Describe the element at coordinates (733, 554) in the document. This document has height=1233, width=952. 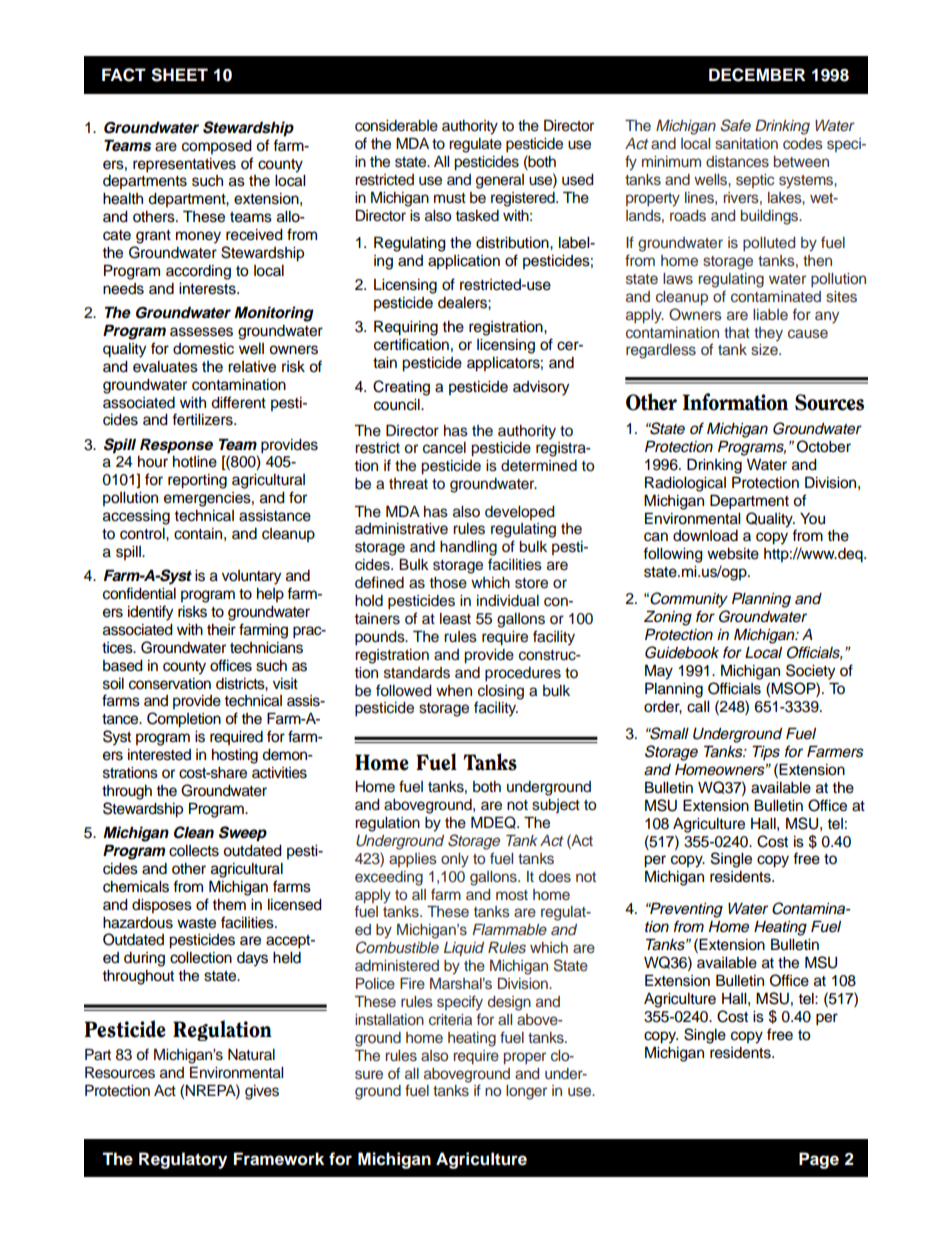
I see `website` at that location.
